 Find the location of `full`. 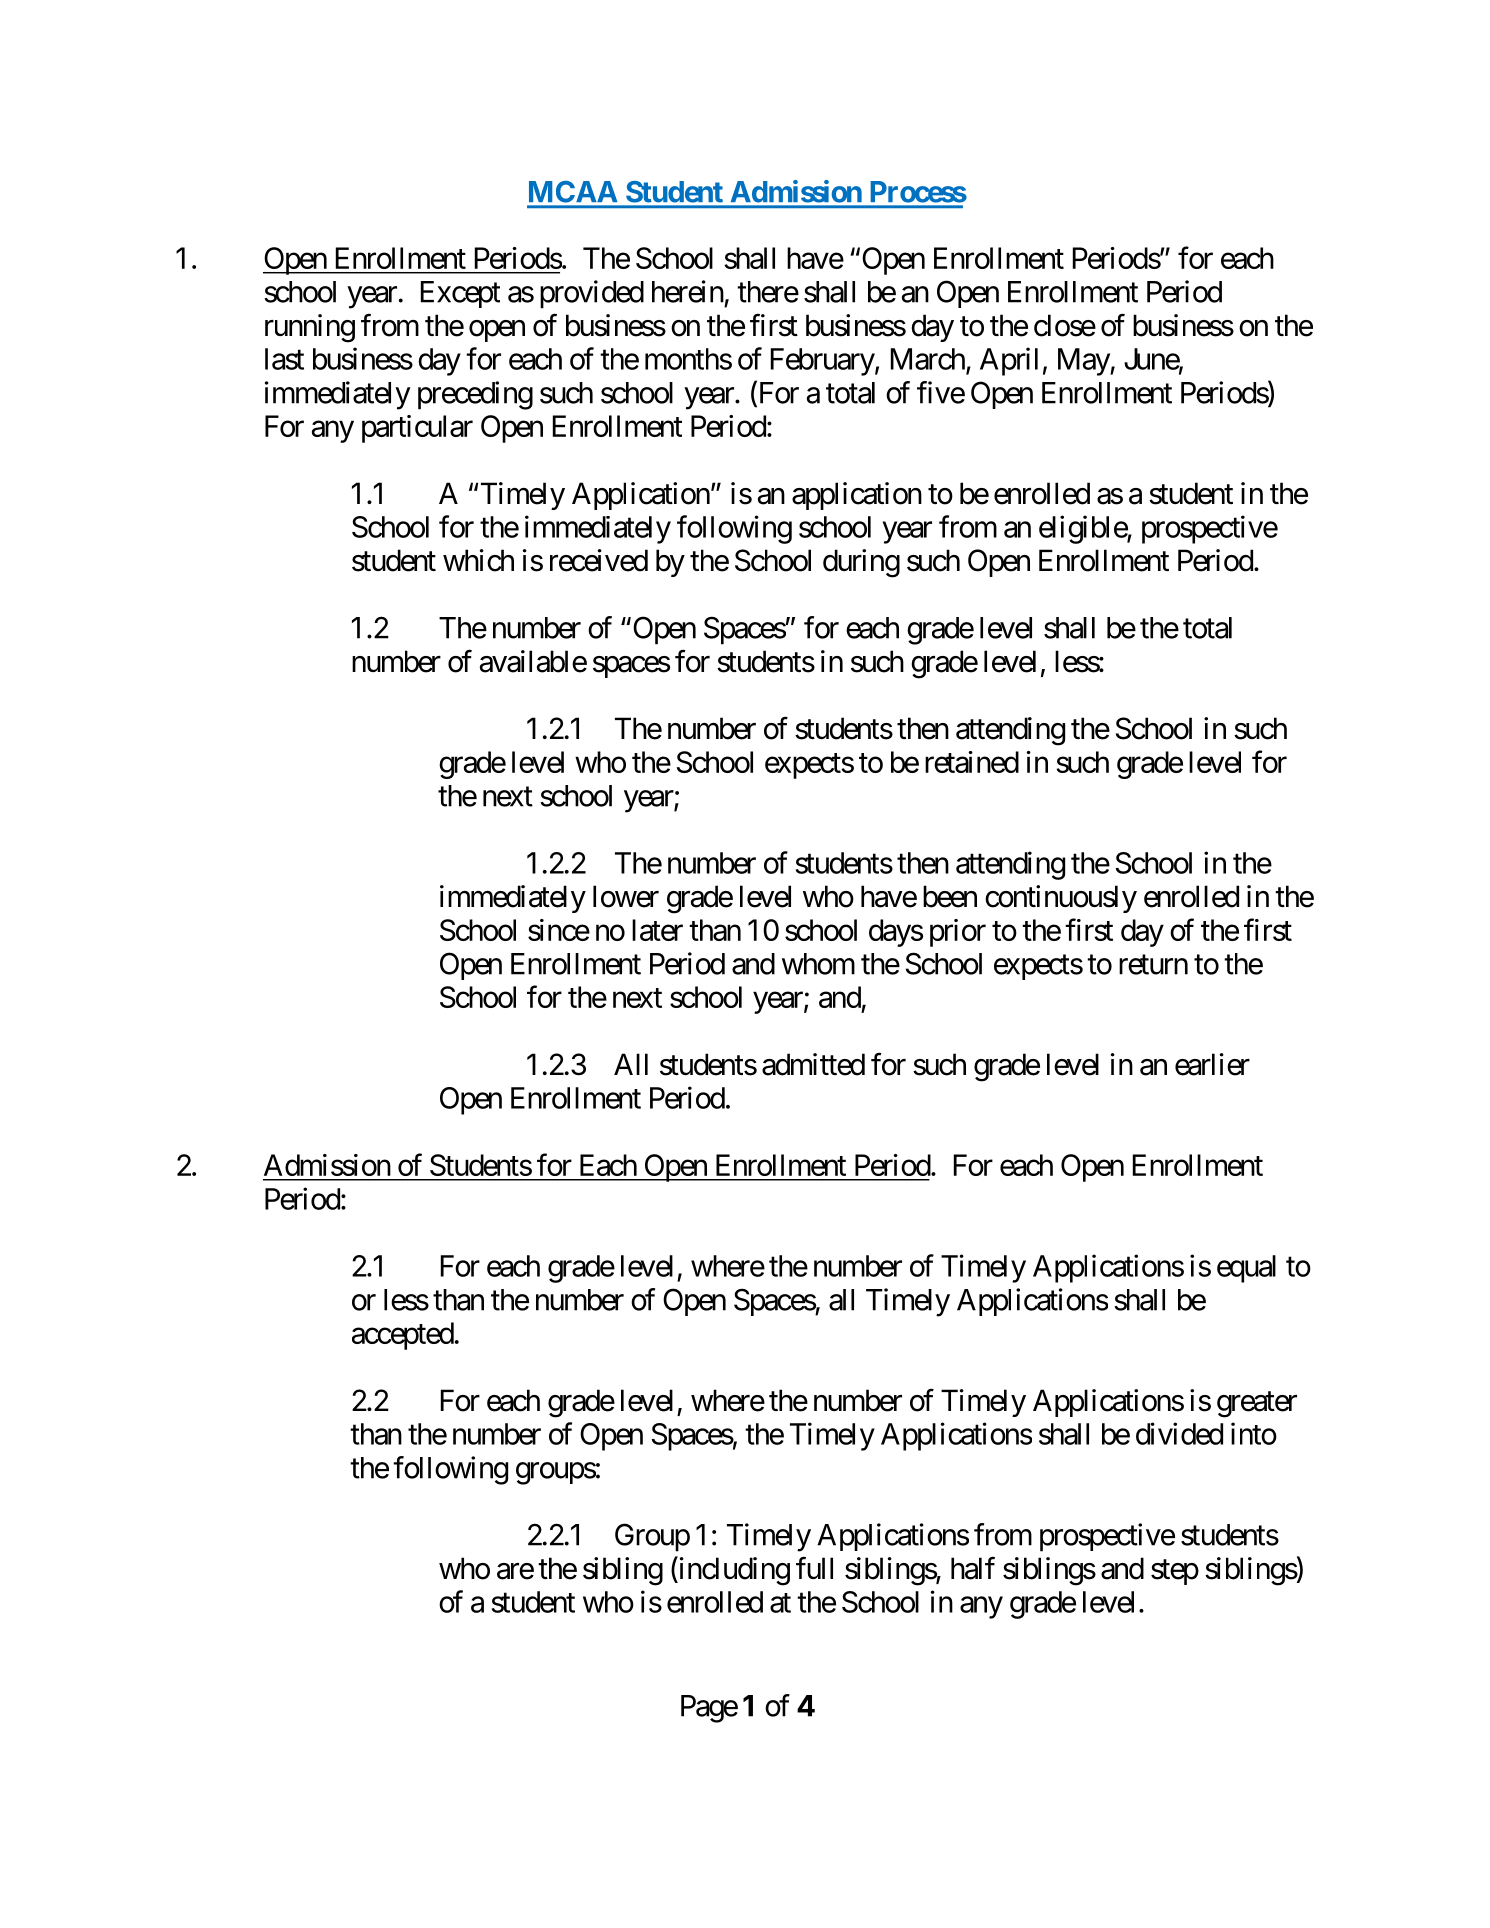

full is located at coordinates (814, 1567).
